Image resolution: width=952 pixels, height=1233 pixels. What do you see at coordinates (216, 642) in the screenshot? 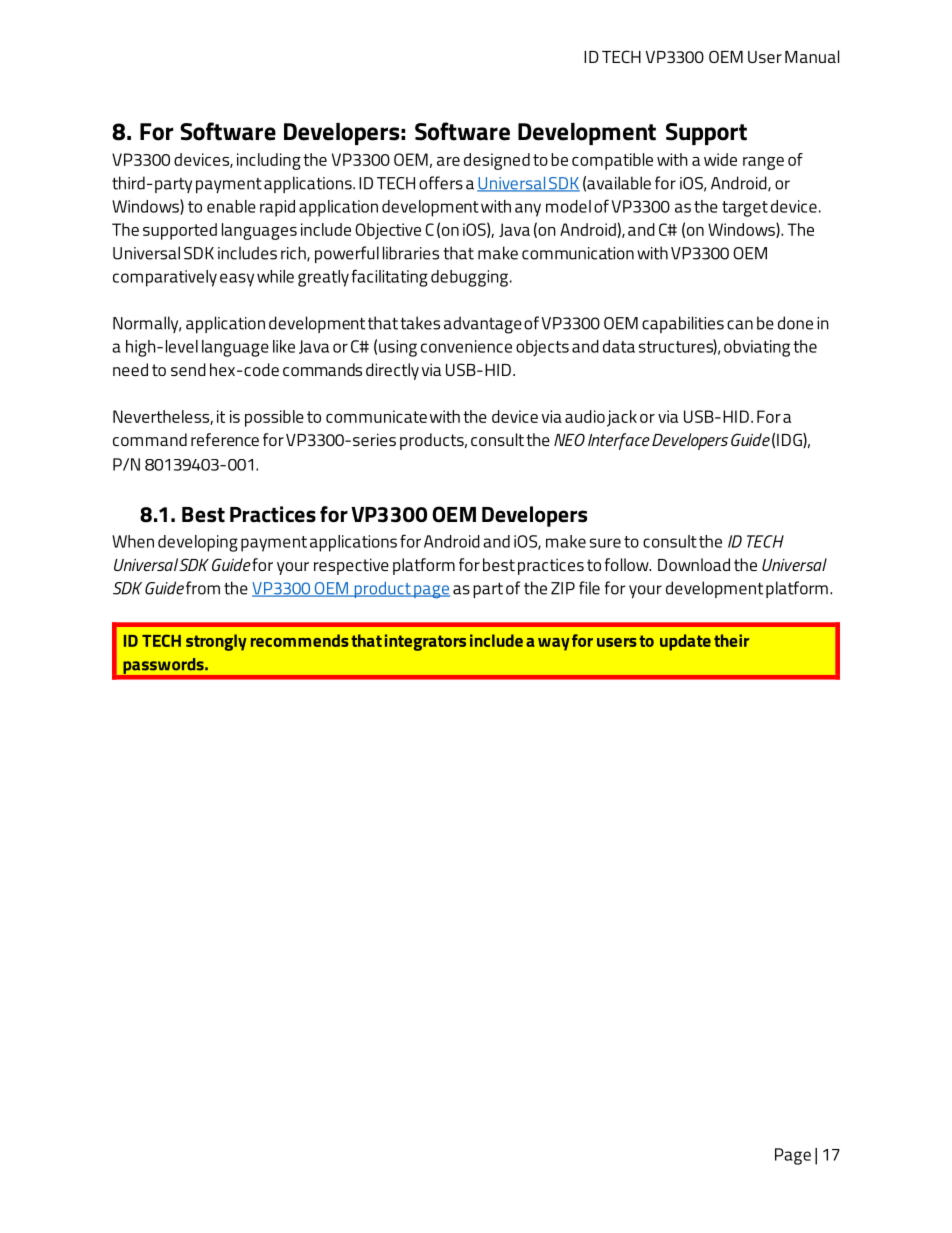
I see `strongly` at bounding box center [216, 642].
